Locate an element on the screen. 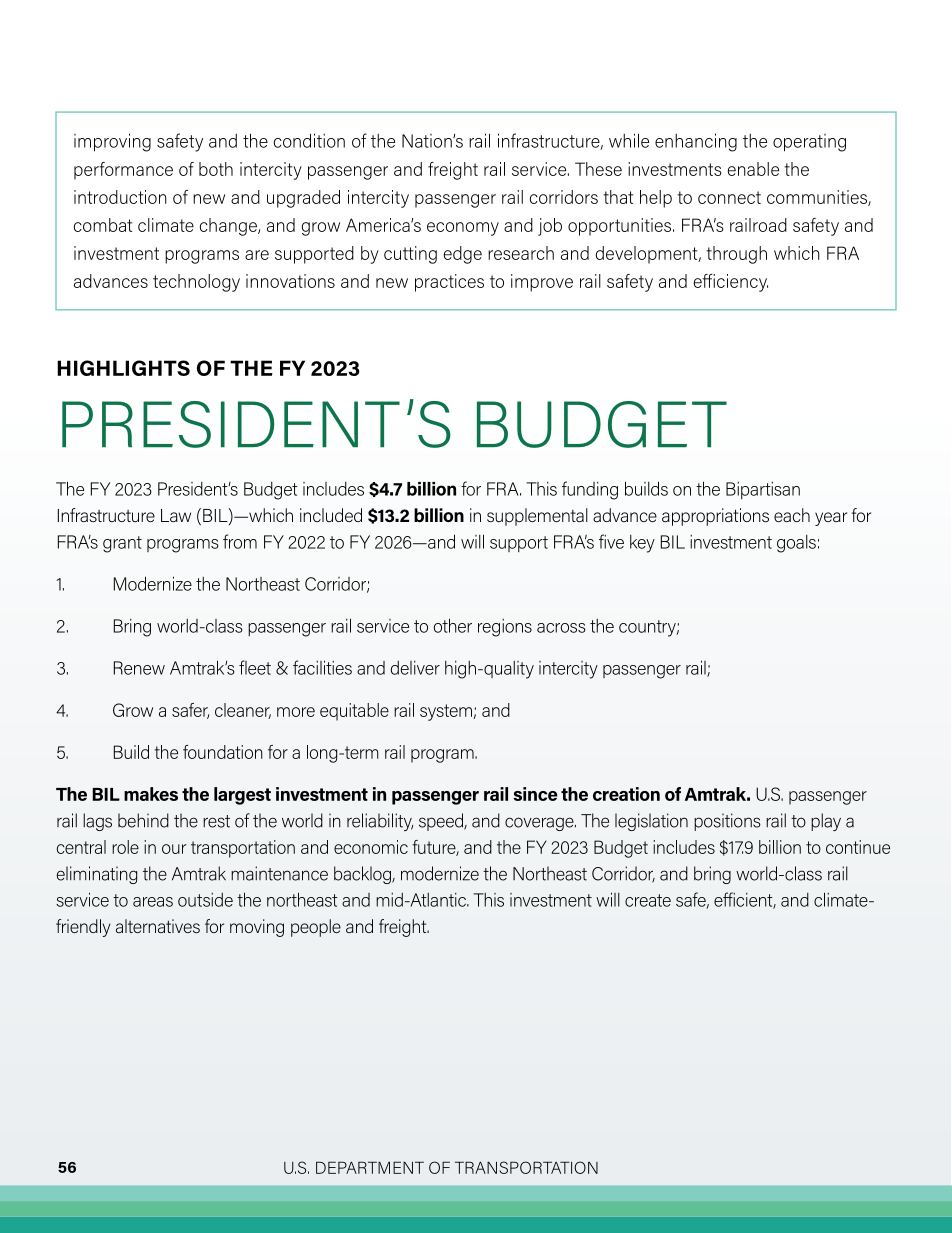  supplemental is located at coordinates (537, 517).
